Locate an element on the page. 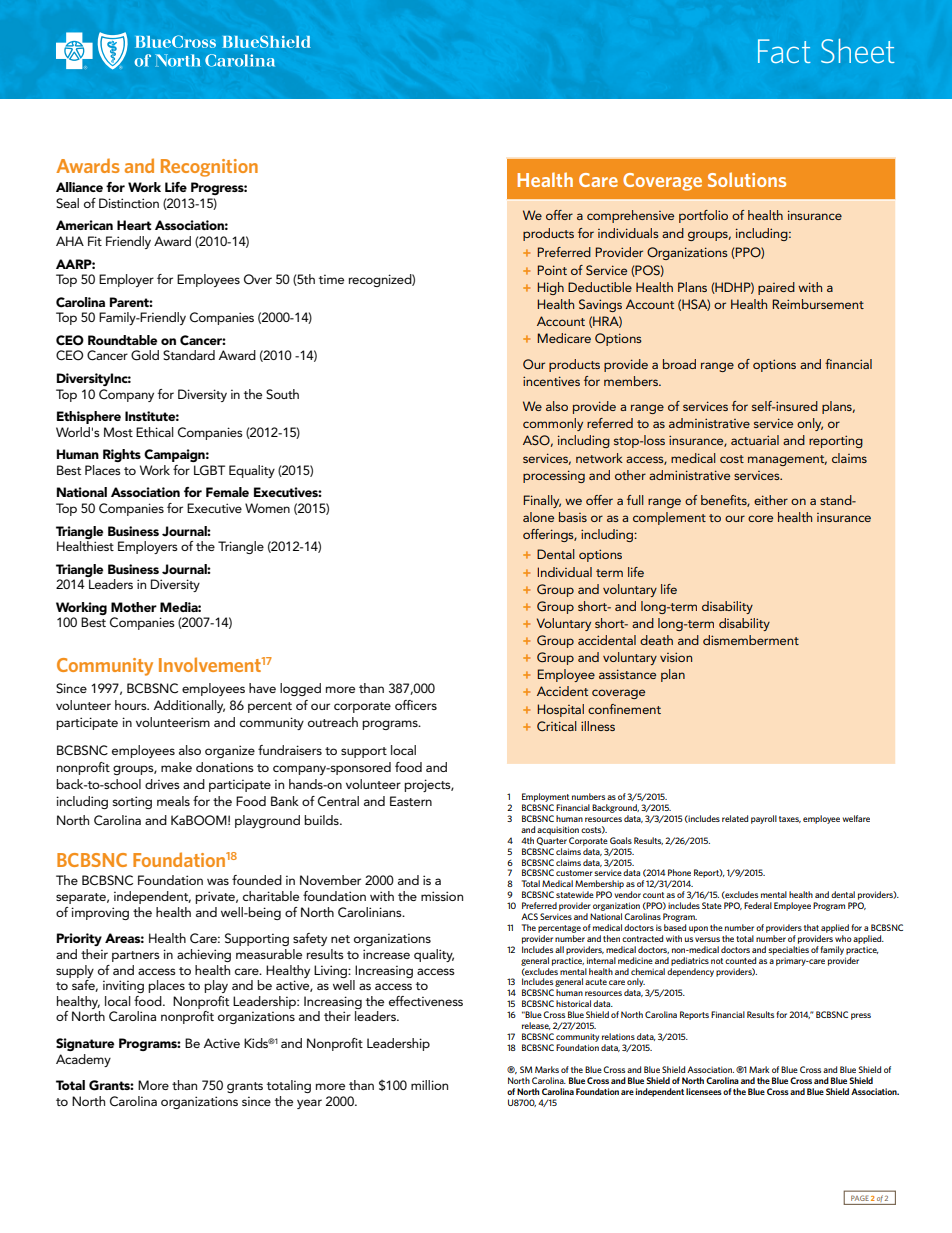  Academy is located at coordinates (83, 1060).
